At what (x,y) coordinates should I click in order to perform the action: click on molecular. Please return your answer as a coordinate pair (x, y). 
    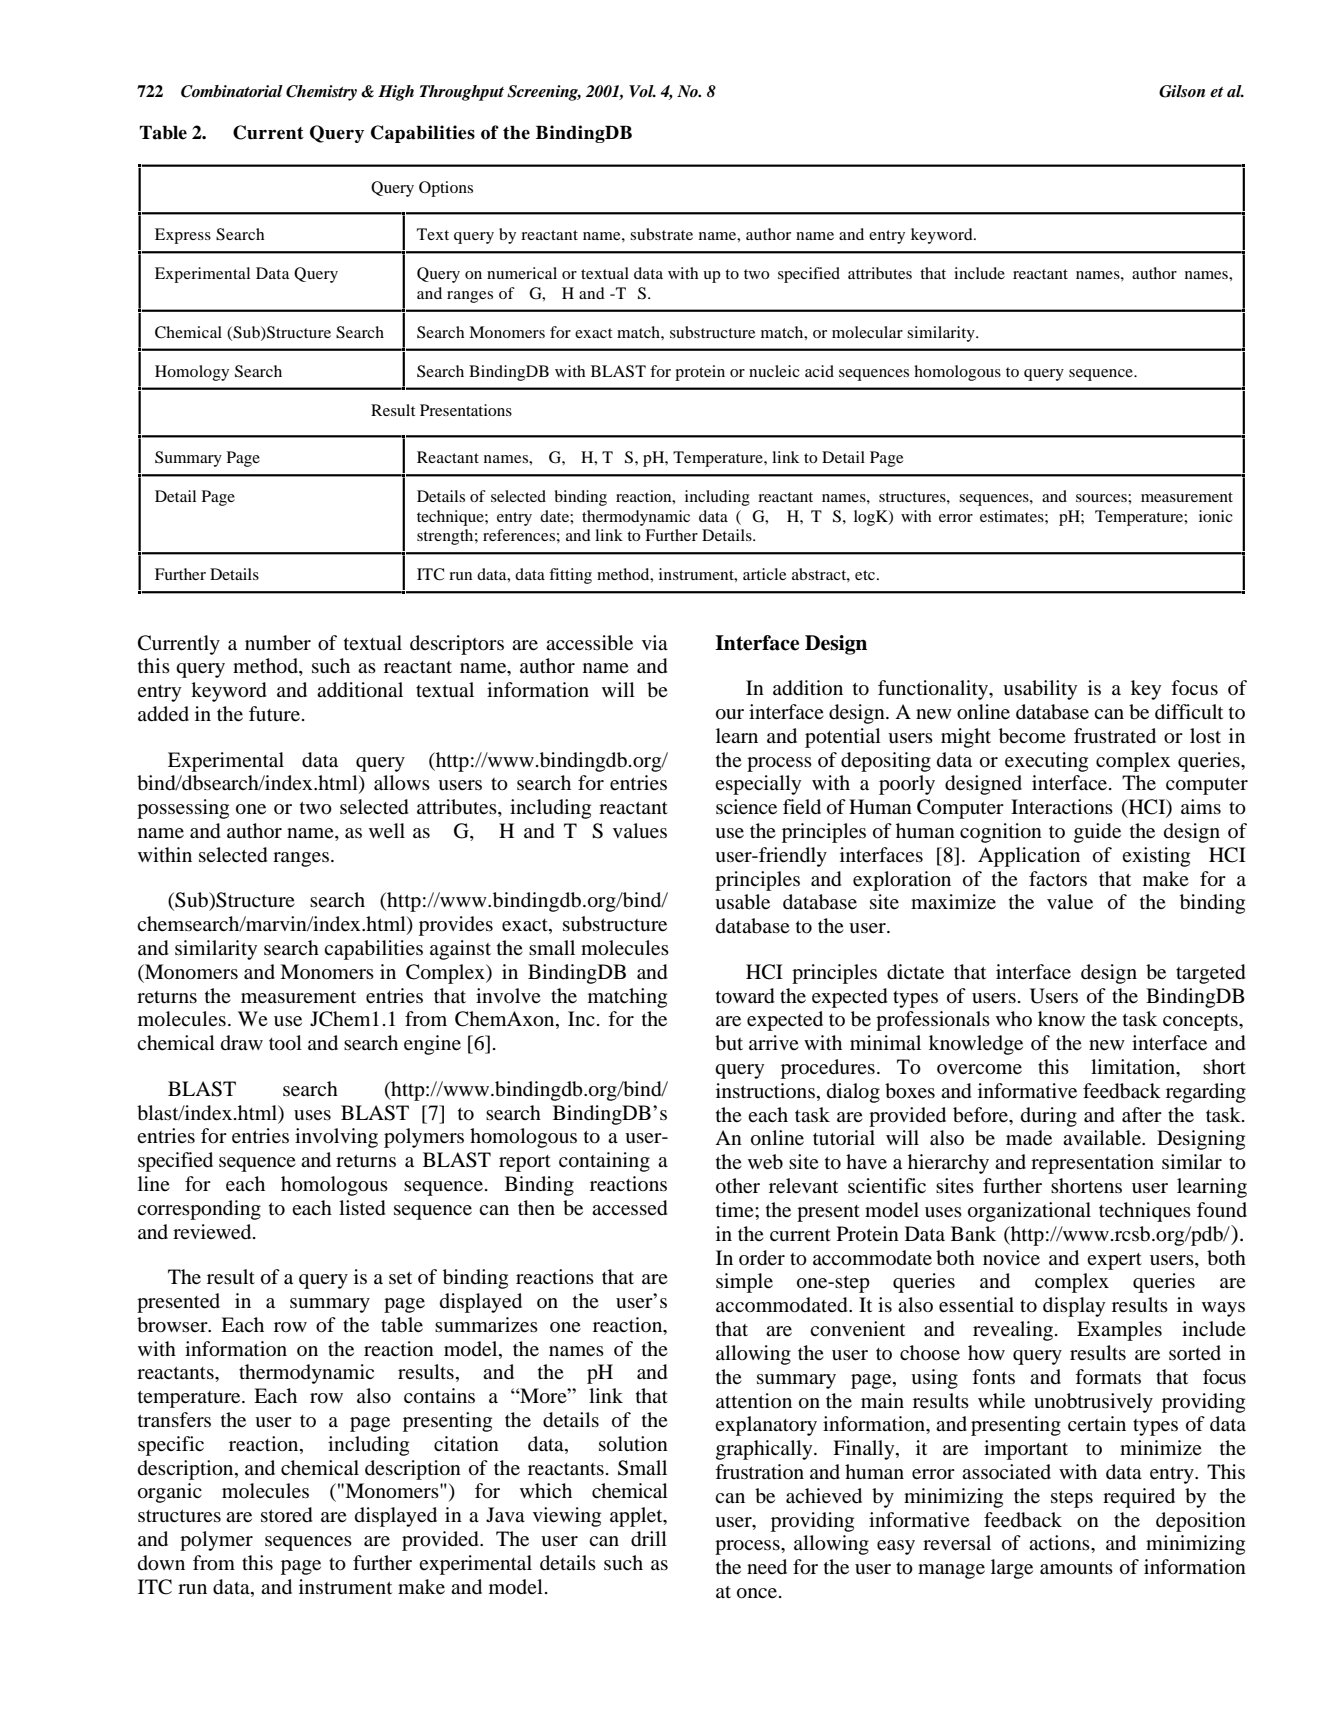
    Looking at the image, I should click on (867, 332).
